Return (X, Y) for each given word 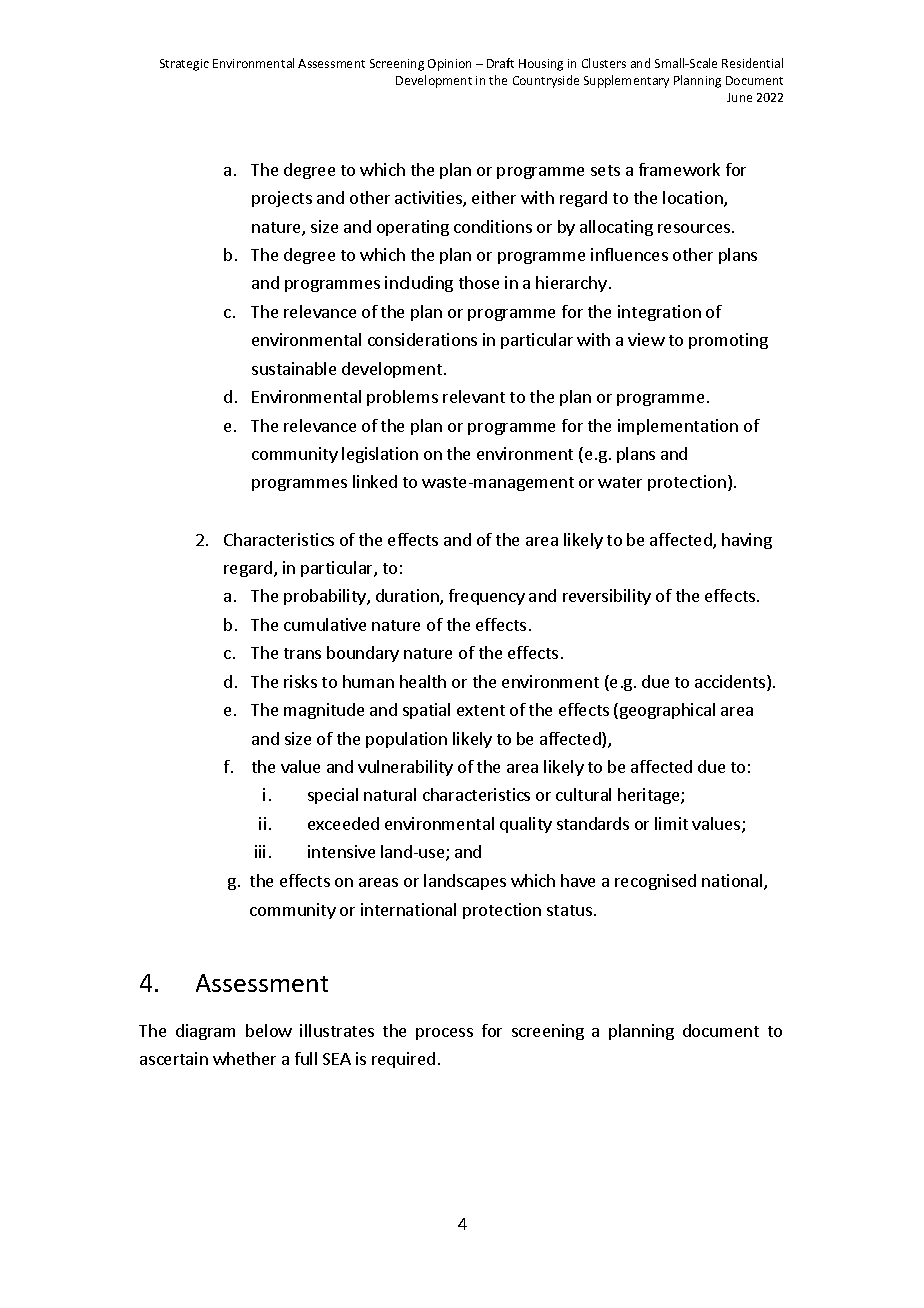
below (269, 1030)
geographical (667, 711)
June (739, 97)
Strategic (184, 65)
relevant (474, 396)
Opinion (449, 65)
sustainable (294, 368)
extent (481, 710)
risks (300, 681)
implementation (678, 427)
